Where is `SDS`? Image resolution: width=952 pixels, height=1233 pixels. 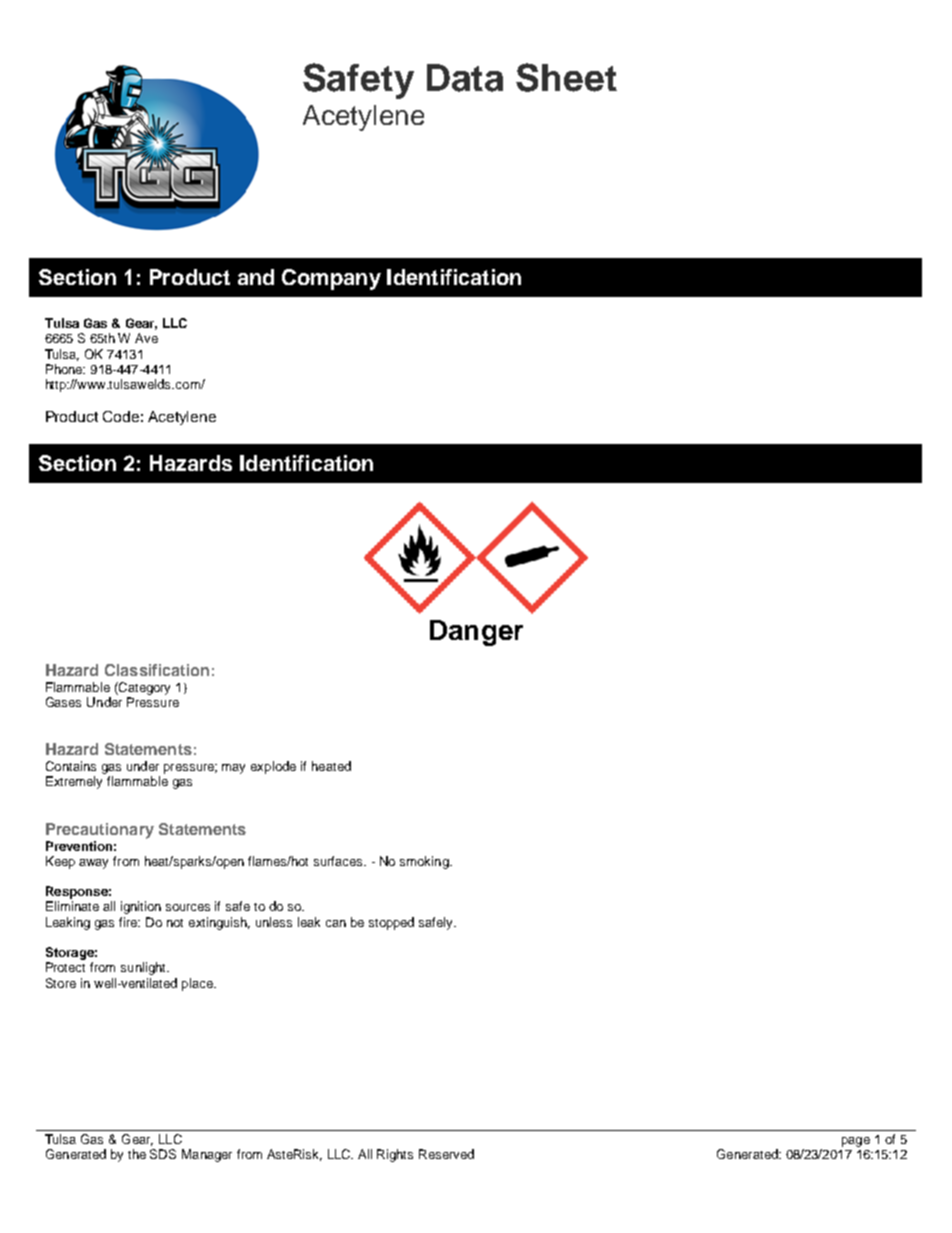
SDS is located at coordinates (163, 1154).
